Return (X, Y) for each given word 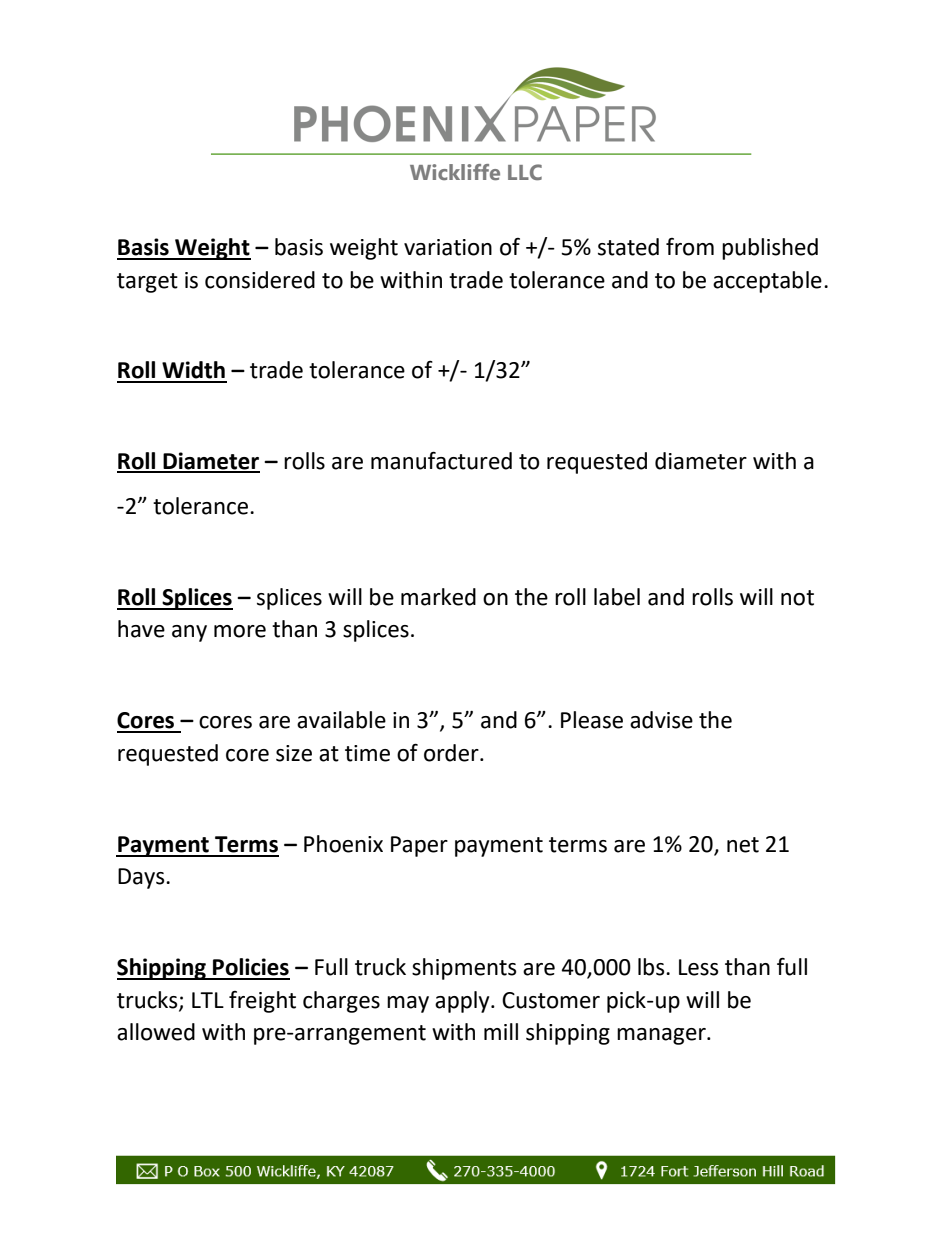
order (452, 753)
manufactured (441, 460)
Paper (419, 846)
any (189, 633)
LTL (208, 1000)
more (240, 631)
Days (142, 878)
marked (438, 597)
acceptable (767, 282)
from (690, 247)
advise (661, 720)
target (147, 283)
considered (260, 280)
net (743, 845)
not (797, 598)
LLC (525, 172)
